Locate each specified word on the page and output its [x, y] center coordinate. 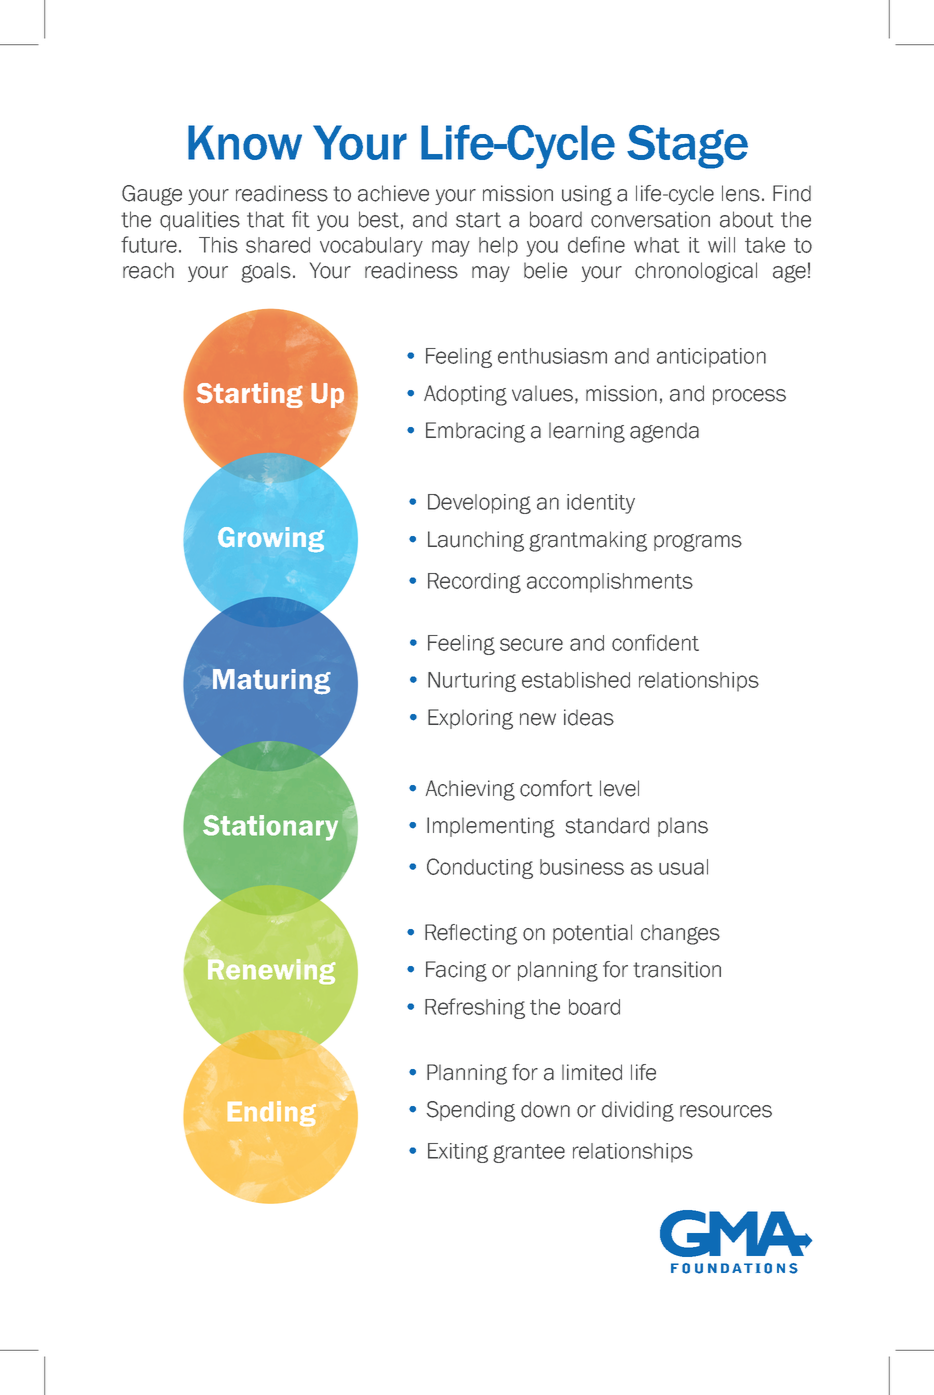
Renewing [271, 971]
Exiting [458, 1153]
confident [655, 642]
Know [245, 142]
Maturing [272, 682]
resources [726, 1111]
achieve [393, 193]
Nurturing [472, 682]
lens [741, 193]
